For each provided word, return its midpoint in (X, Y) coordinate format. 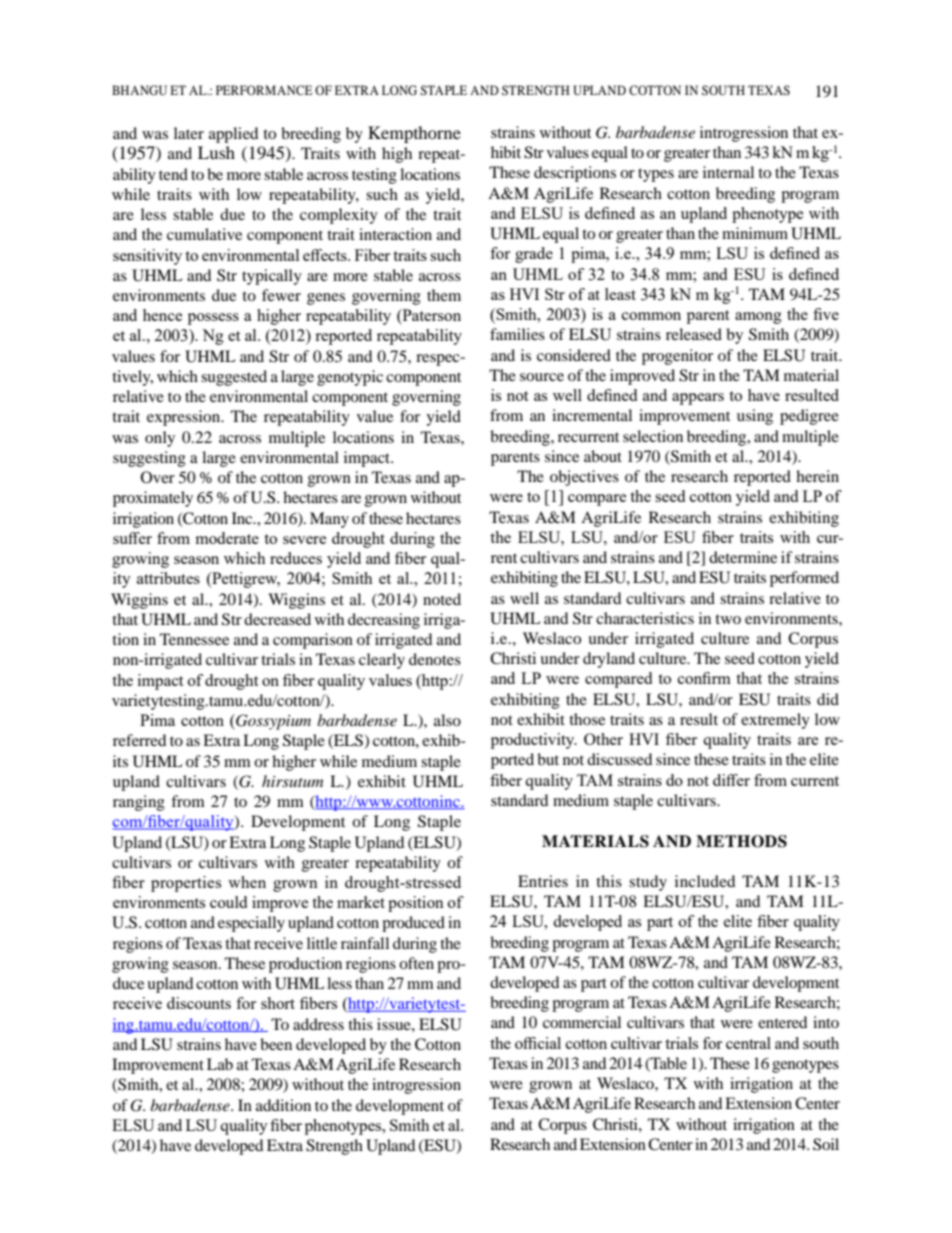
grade (534, 255)
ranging (139, 803)
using (755, 417)
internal (728, 172)
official (538, 1043)
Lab (220, 1064)
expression (185, 418)
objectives (584, 478)
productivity (534, 741)
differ (731, 780)
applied (233, 135)
